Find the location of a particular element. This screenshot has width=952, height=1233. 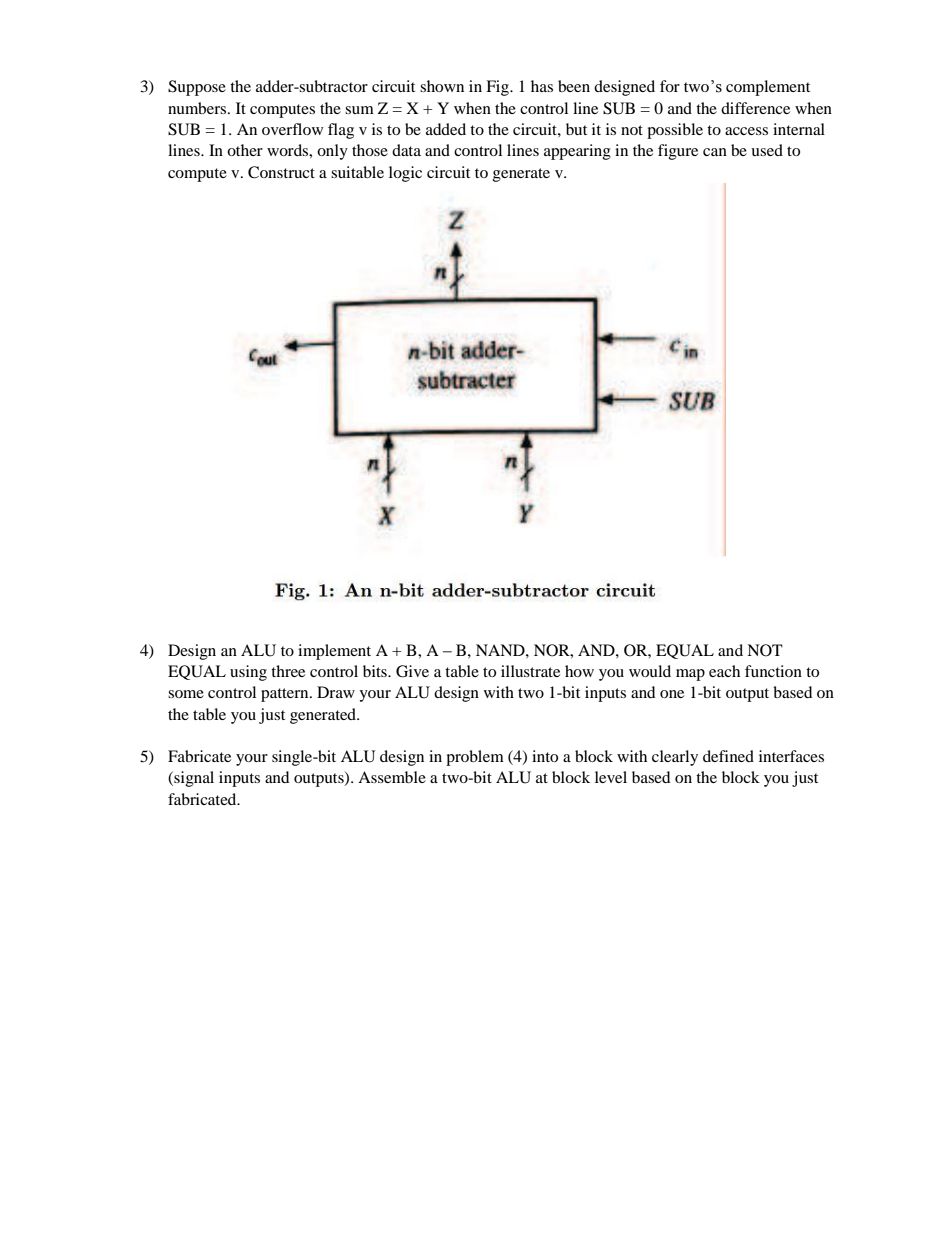

implement is located at coordinates (334, 652).
